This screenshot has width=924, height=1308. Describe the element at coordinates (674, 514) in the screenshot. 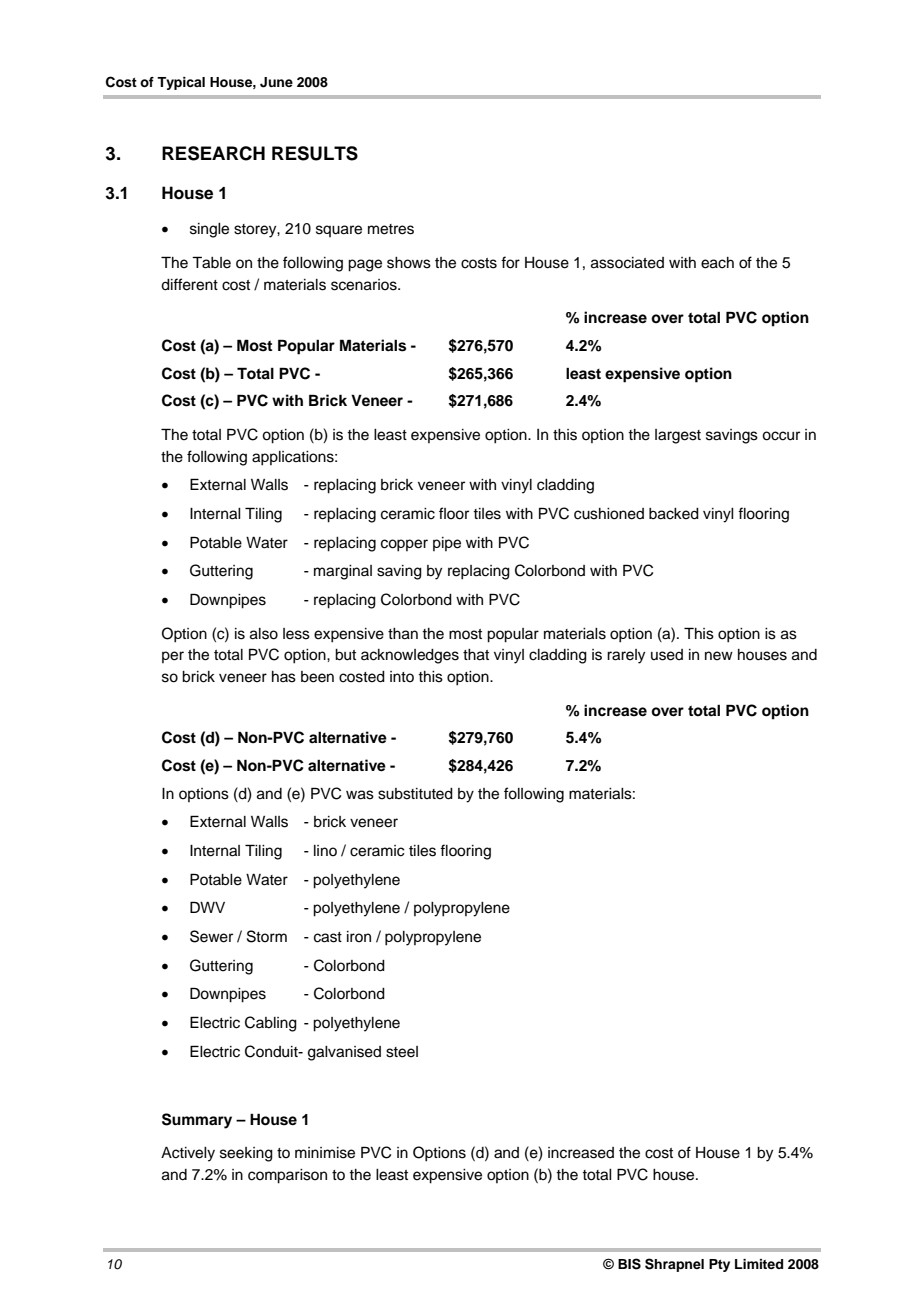

I see `backed` at that location.
